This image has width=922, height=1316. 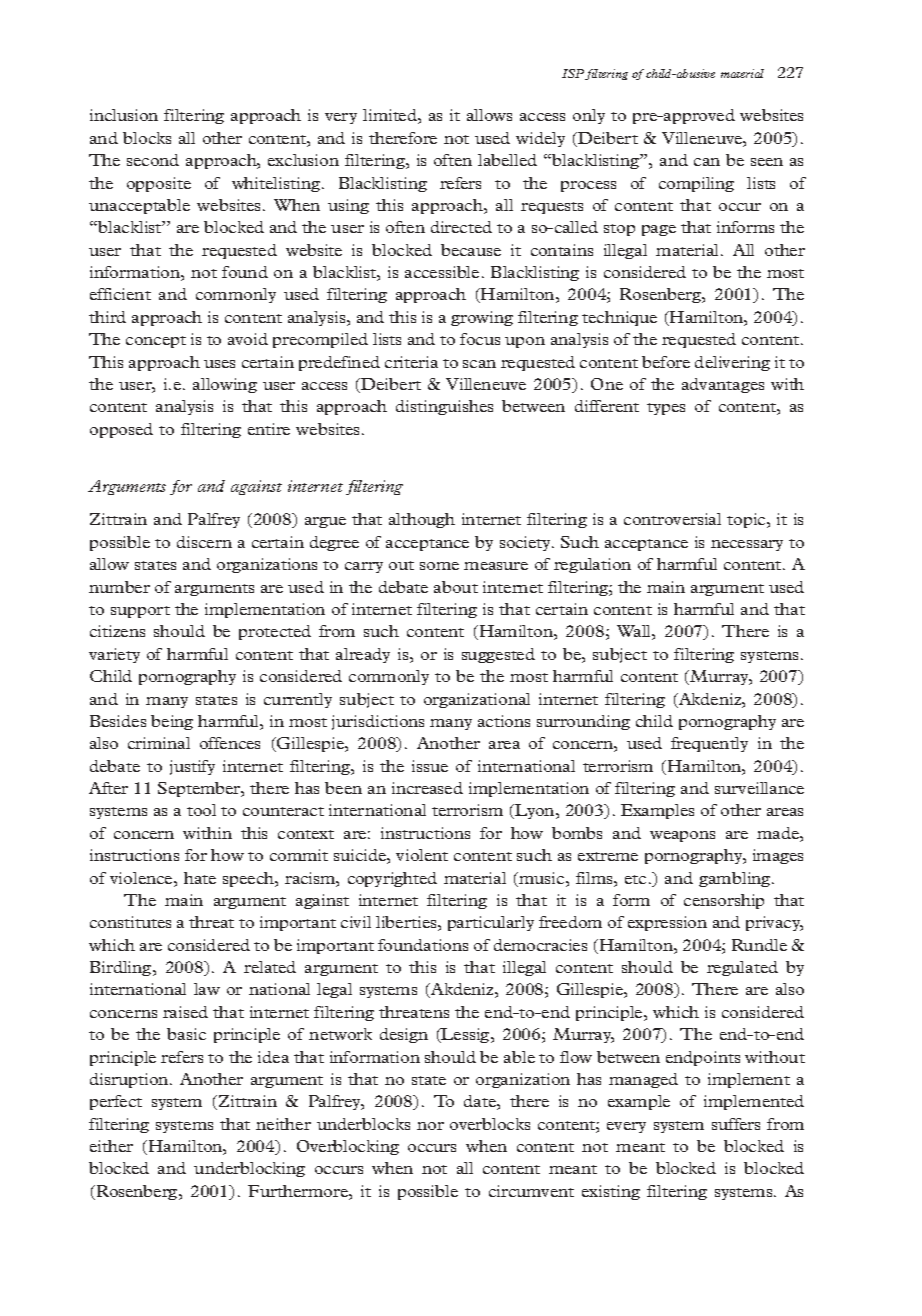 I want to click on controversial, so click(x=672, y=519).
